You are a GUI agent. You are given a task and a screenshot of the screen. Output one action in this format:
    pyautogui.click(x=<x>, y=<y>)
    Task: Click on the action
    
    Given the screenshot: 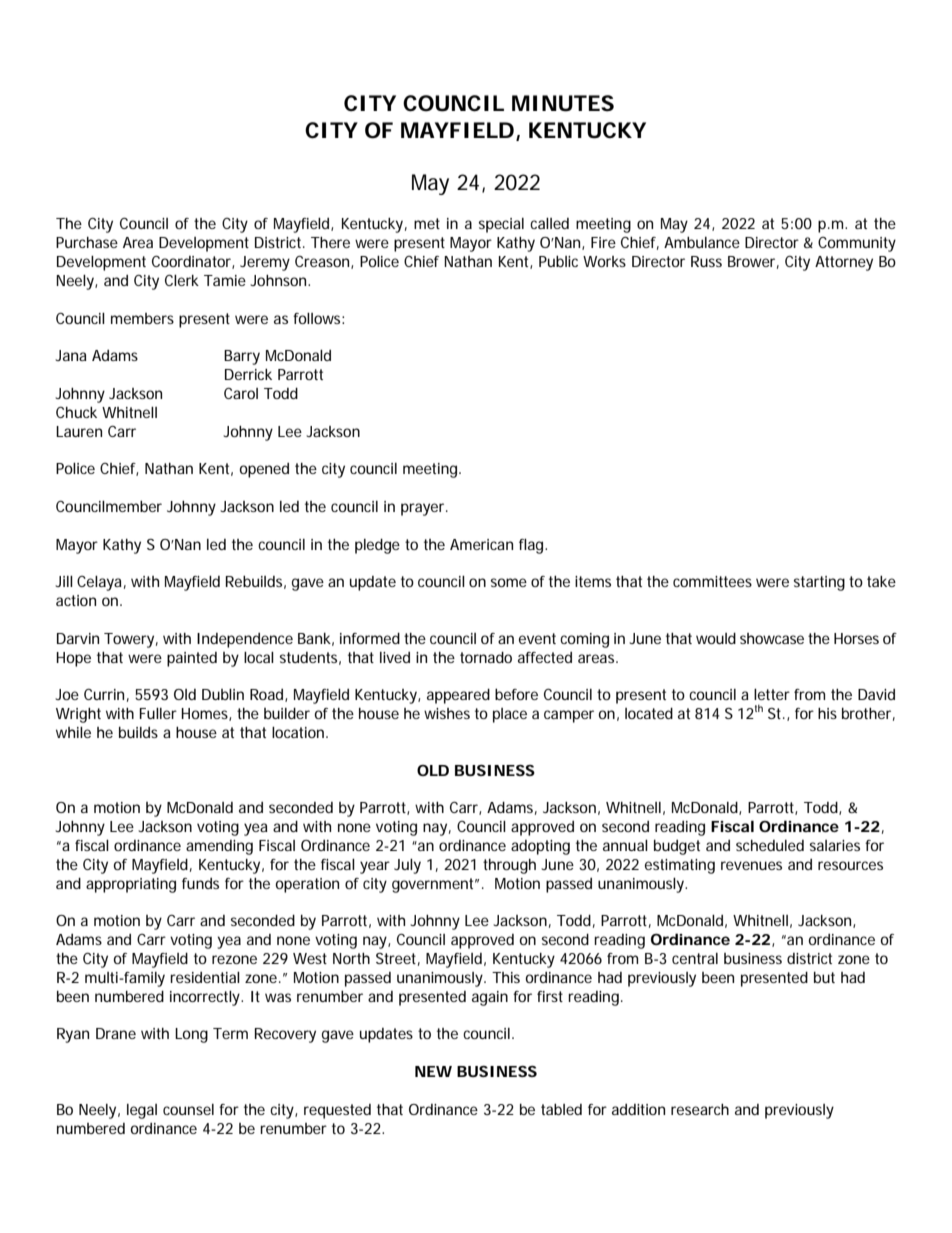 What is the action you would take?
    pyautogui.click(x=76, y=600)
